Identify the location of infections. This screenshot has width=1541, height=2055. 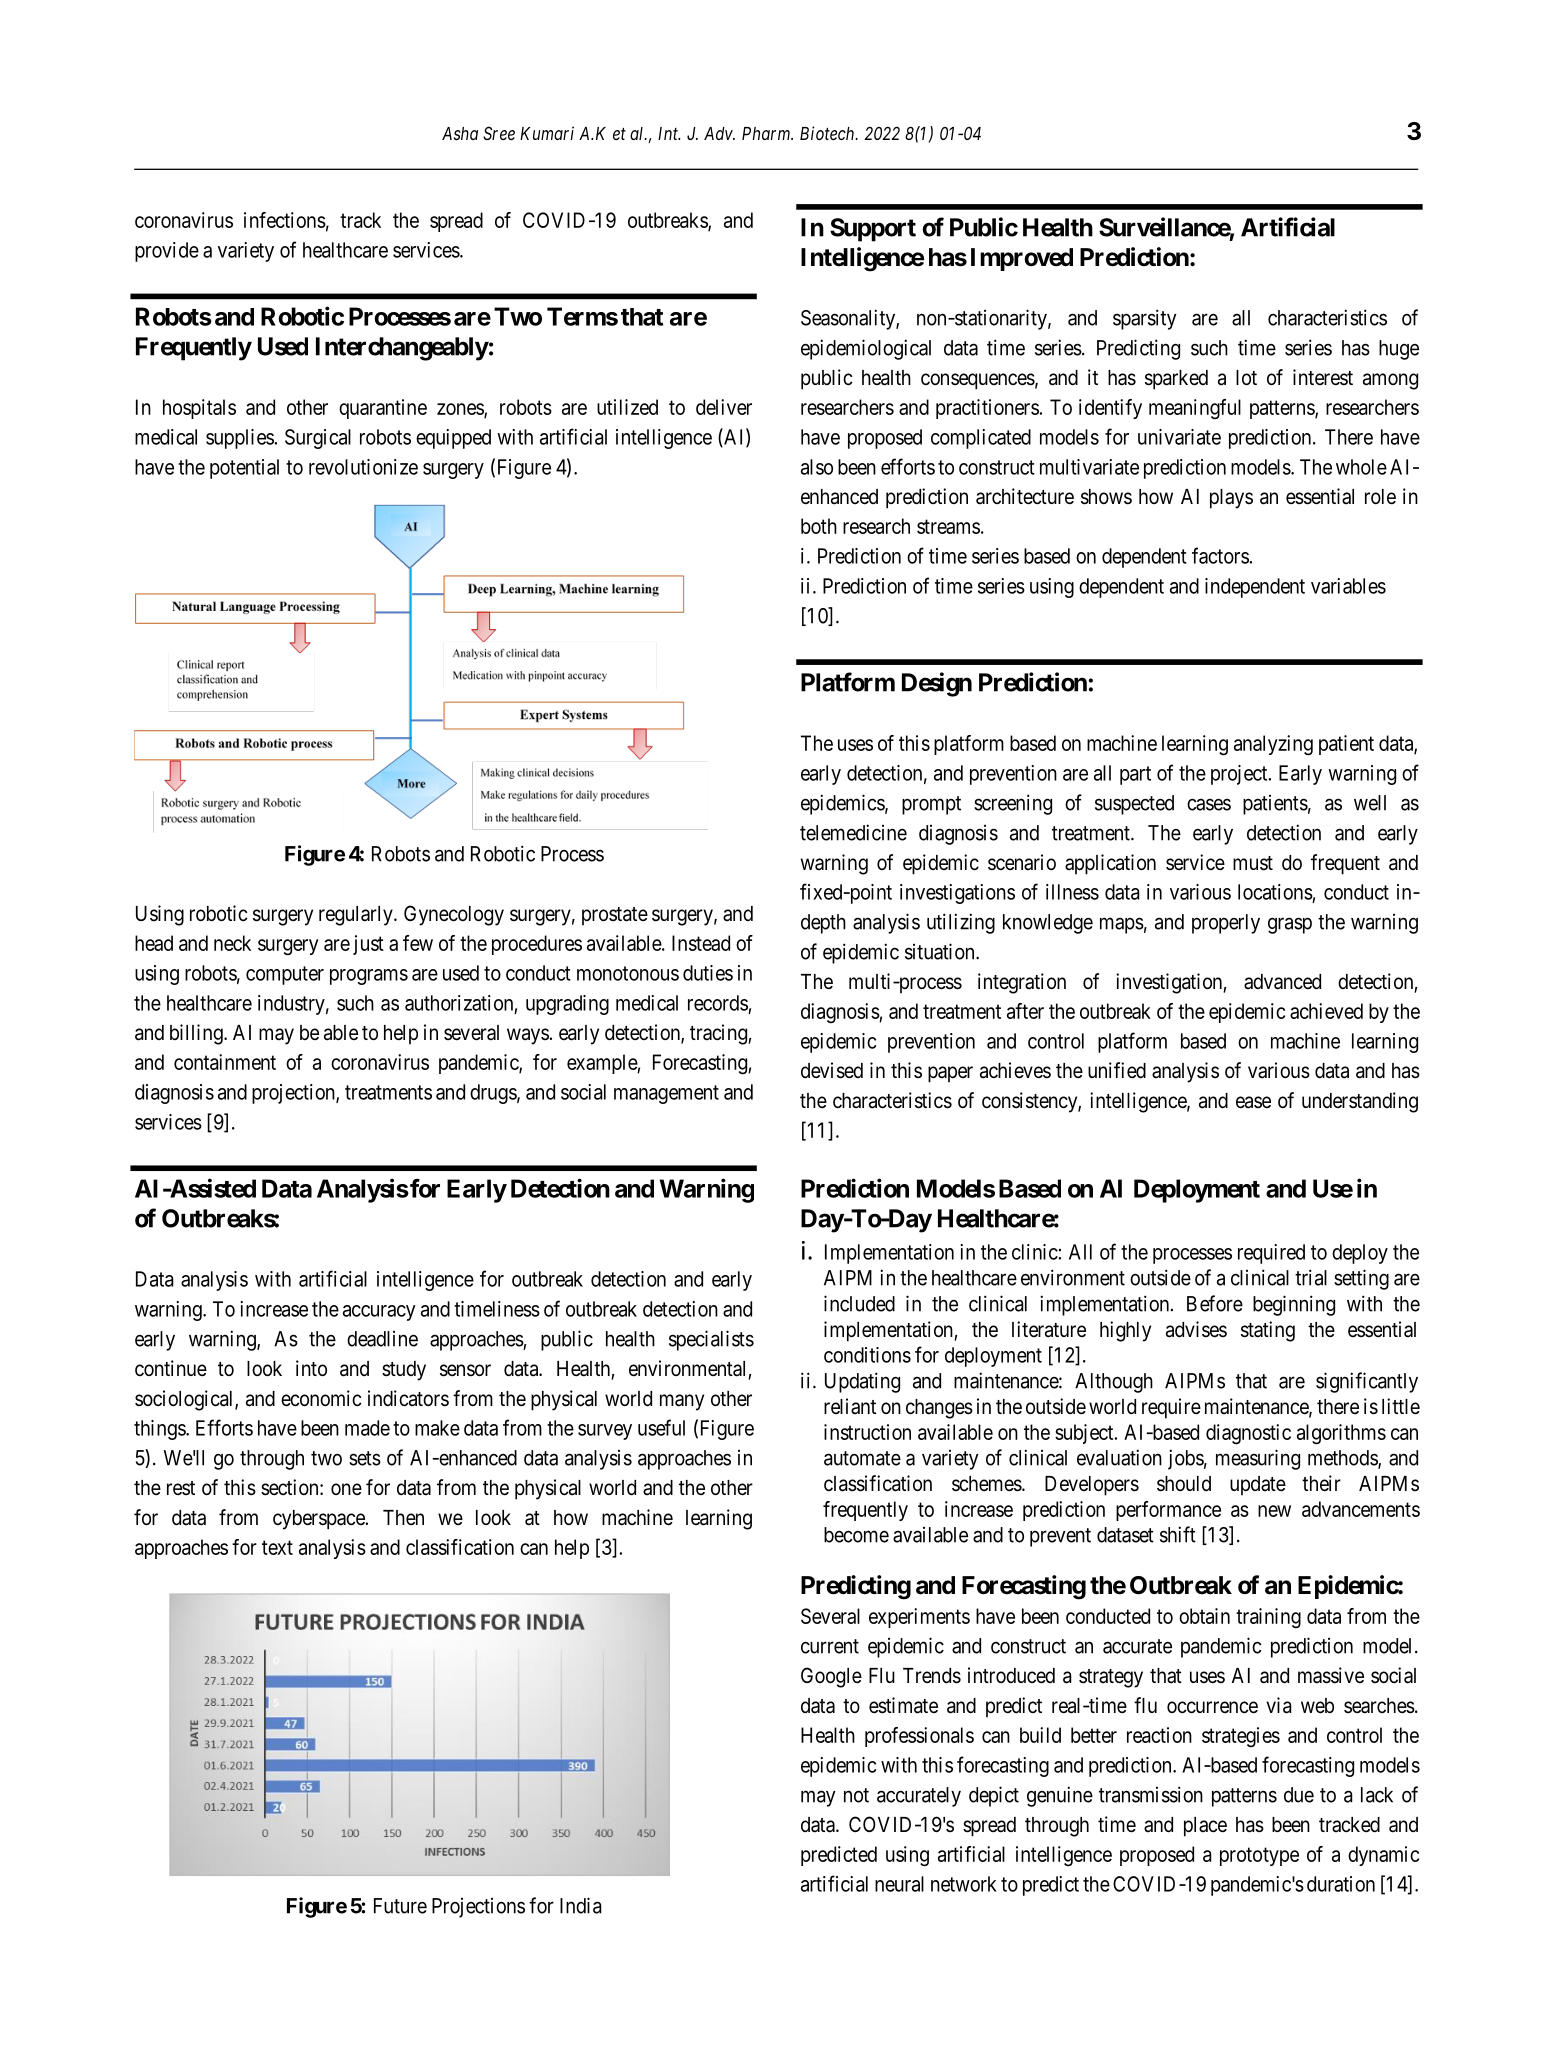
(285, 220).
